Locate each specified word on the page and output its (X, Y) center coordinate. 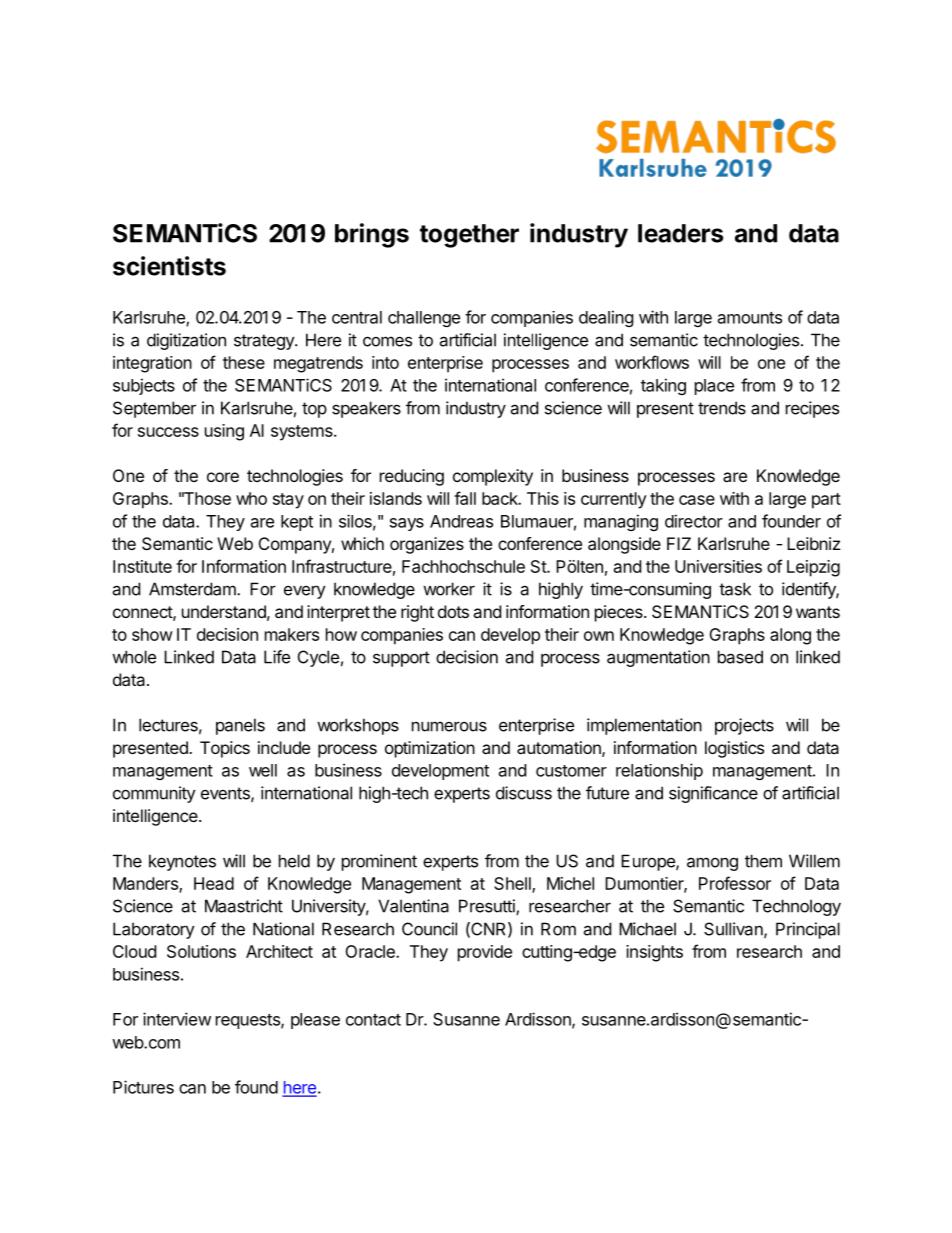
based (740, 657)
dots (453, 611)
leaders (680, 233)
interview (177, 1019)
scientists (169, 266)
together (469, 236)
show (152, 634)
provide (485, 953)
